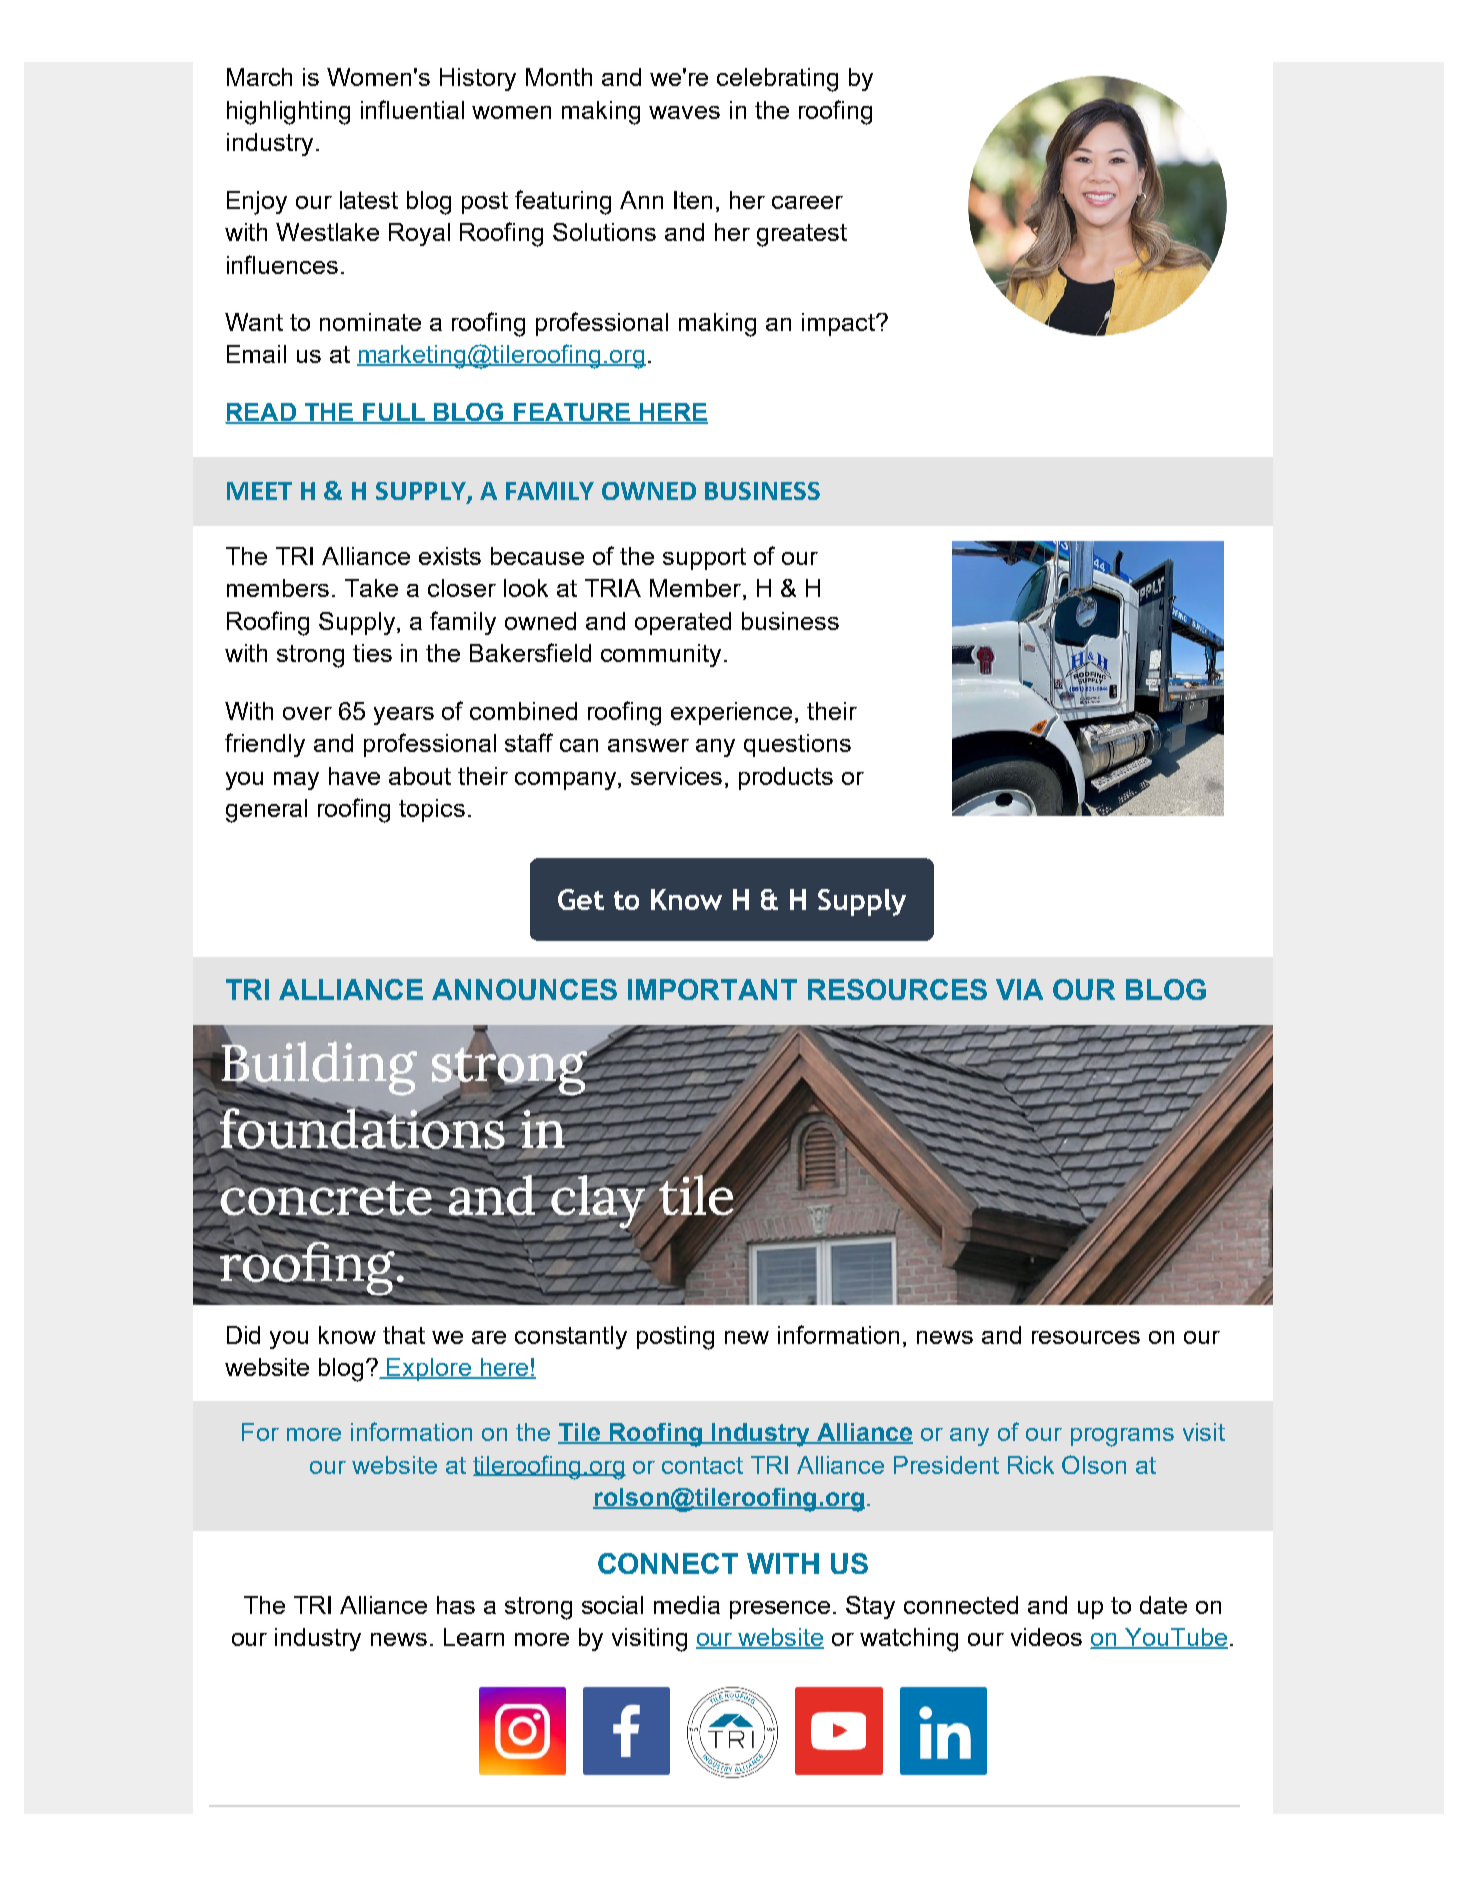 The width and height of the page is (1468, 1900). What do you see at coordinates (687, 1605) in the page?
I see `media` at bounding box center [687, 1605].
